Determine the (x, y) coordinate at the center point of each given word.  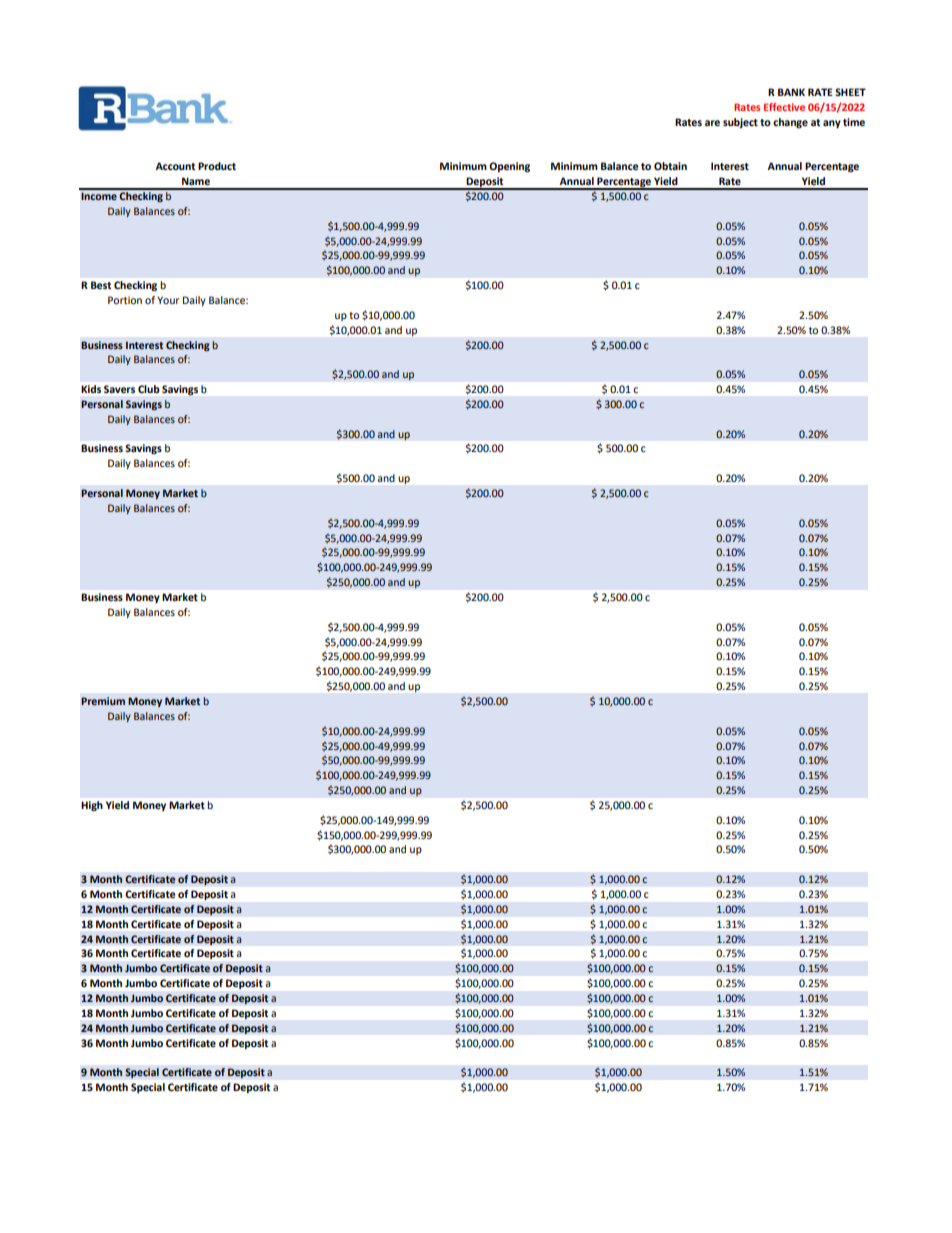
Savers (119, 389)
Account (175, 166)
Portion (125, 300)
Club (148, 389)
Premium (103, 701)
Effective (784, 107)
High (92, 806)
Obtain (670, 166)
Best (101, 285)
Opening (509, 167)
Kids (91, 389)
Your (168, 300)
